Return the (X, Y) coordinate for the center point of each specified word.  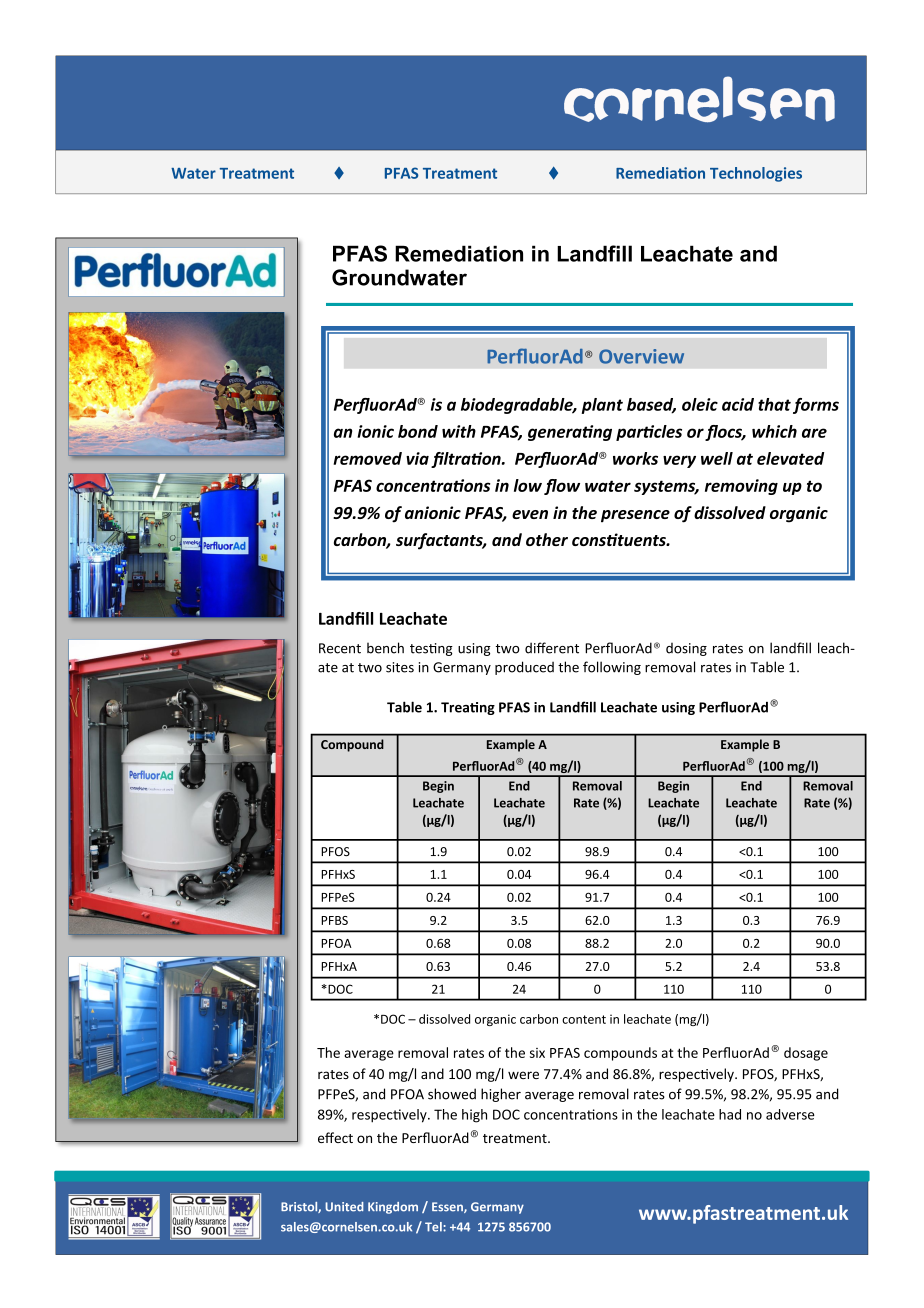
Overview (641, 356)
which (774, 431)
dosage (806, 1054)
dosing (686, 649)
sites (400, 667)
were (523, 1075)
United (344, 1207)
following (612, 668)
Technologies (756, 174)
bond (418, 431)
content (584, 1019)
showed (452, 1094)
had (730, 1114)
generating (570, 433)
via (417, 458)
